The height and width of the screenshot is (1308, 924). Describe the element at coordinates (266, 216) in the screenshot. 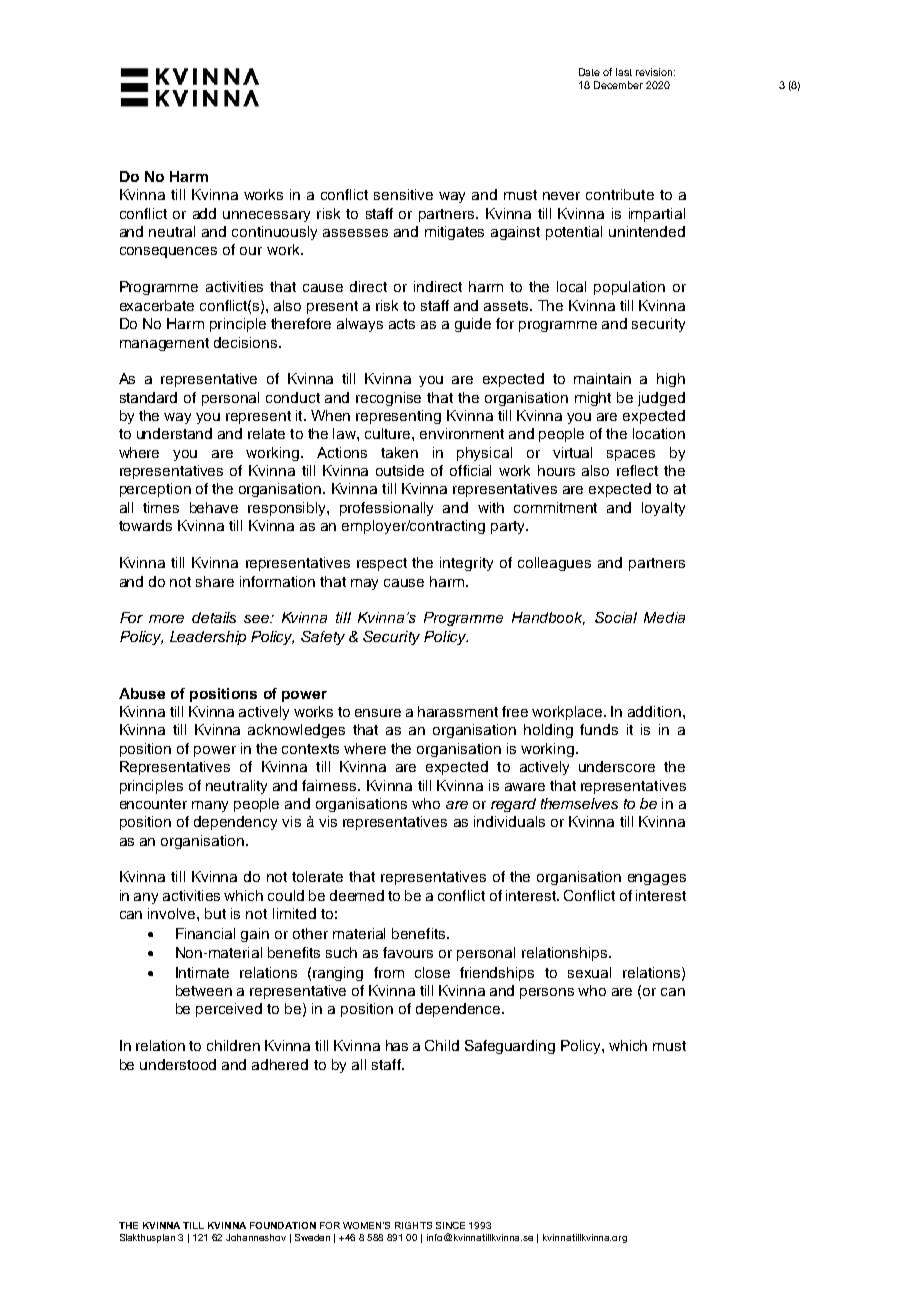

I see `unnecessary` at that location.
